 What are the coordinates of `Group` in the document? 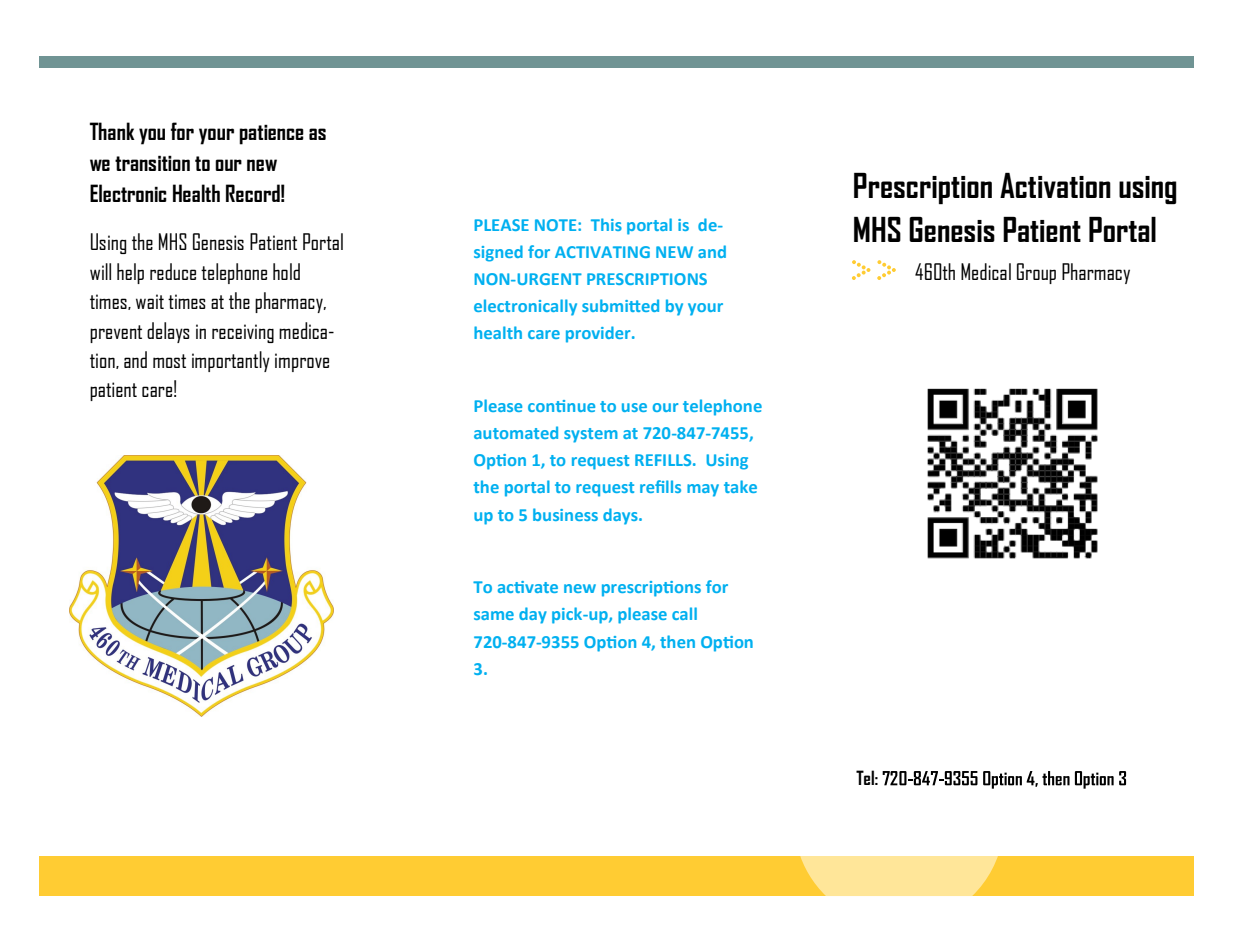 It's located at (1036, 273).
